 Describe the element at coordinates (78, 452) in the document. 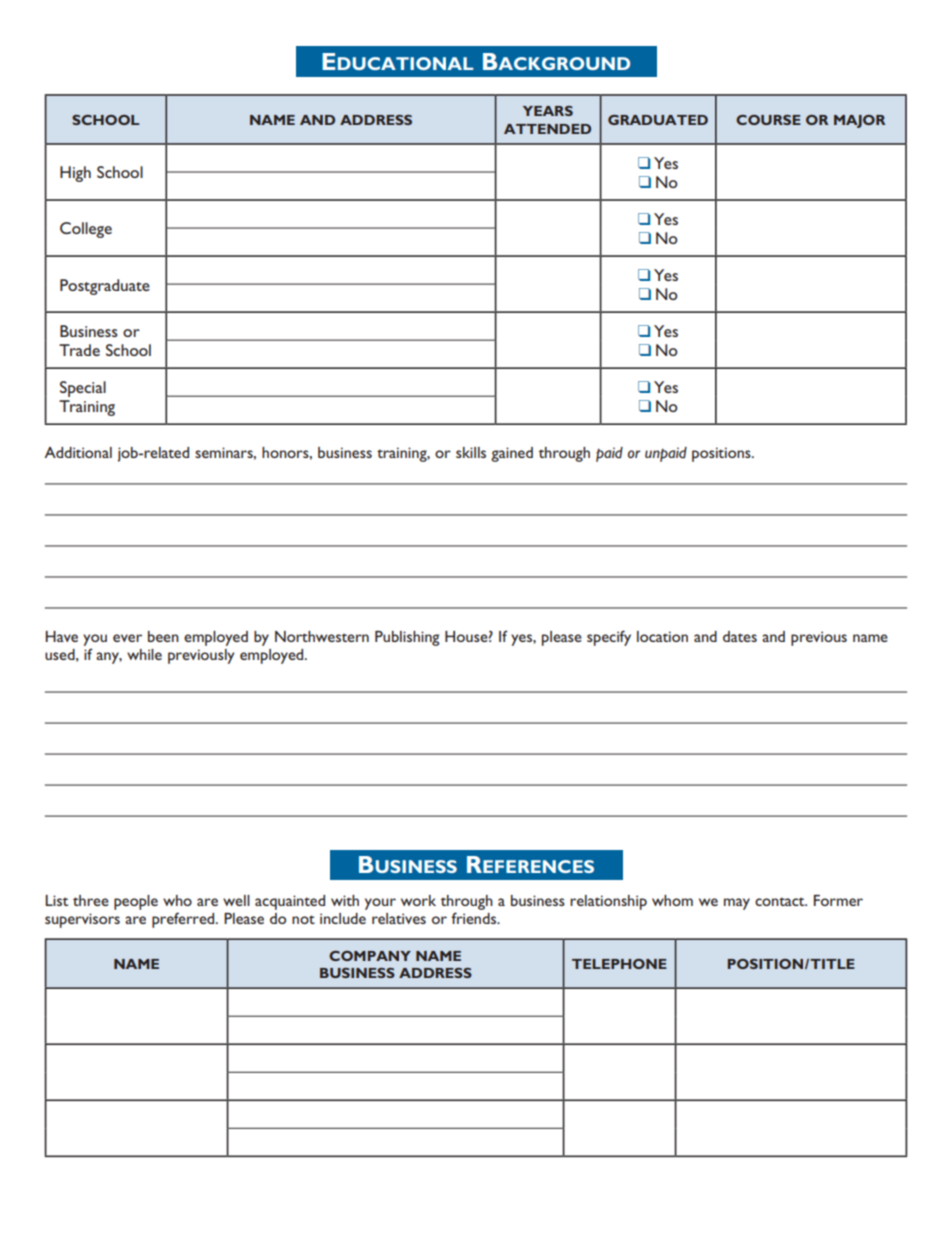

I see `Additional` at that location.
